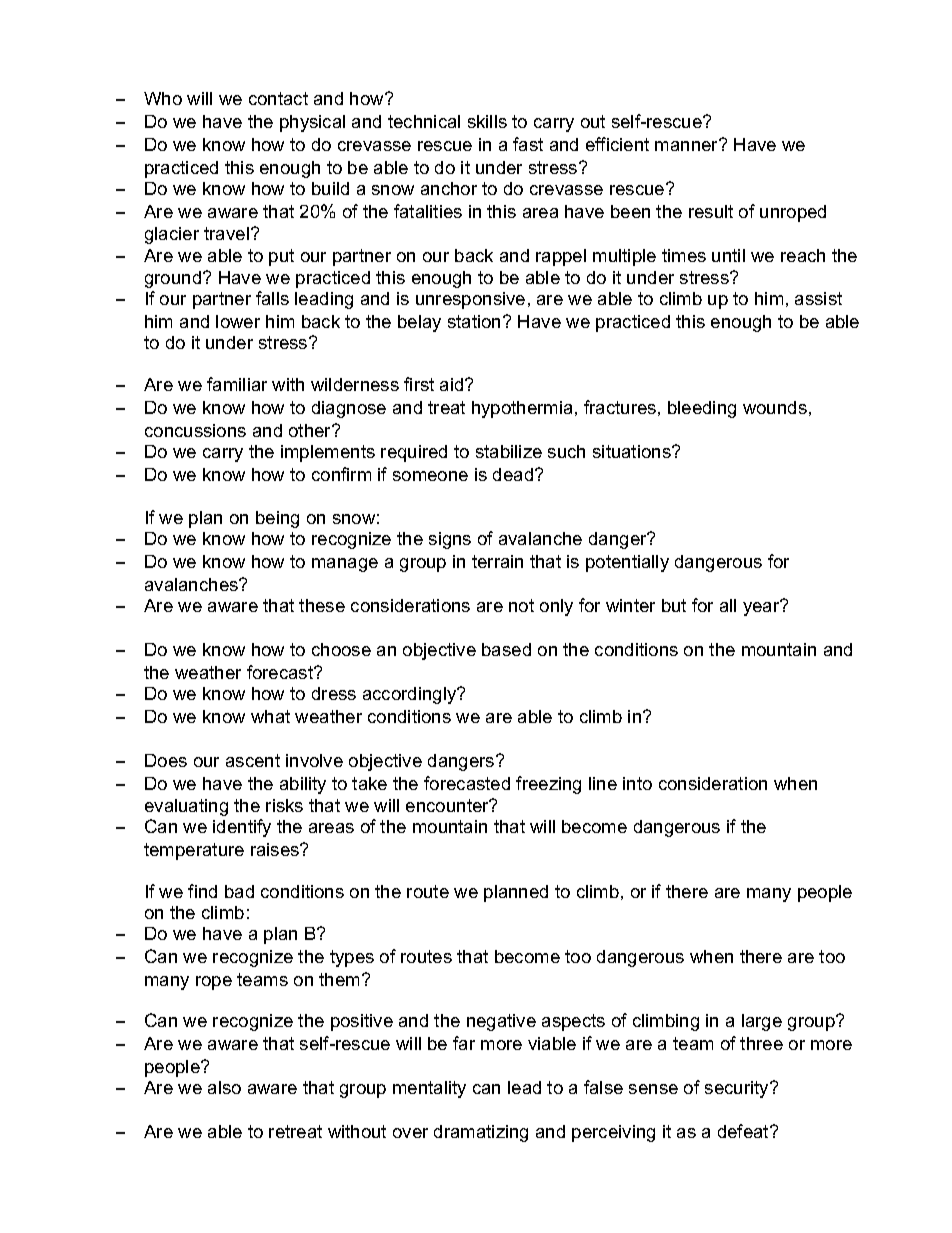  What do you see at coordinates (509, 451) in the document?
I see `stabilize` at bounding box center [509, 451].
